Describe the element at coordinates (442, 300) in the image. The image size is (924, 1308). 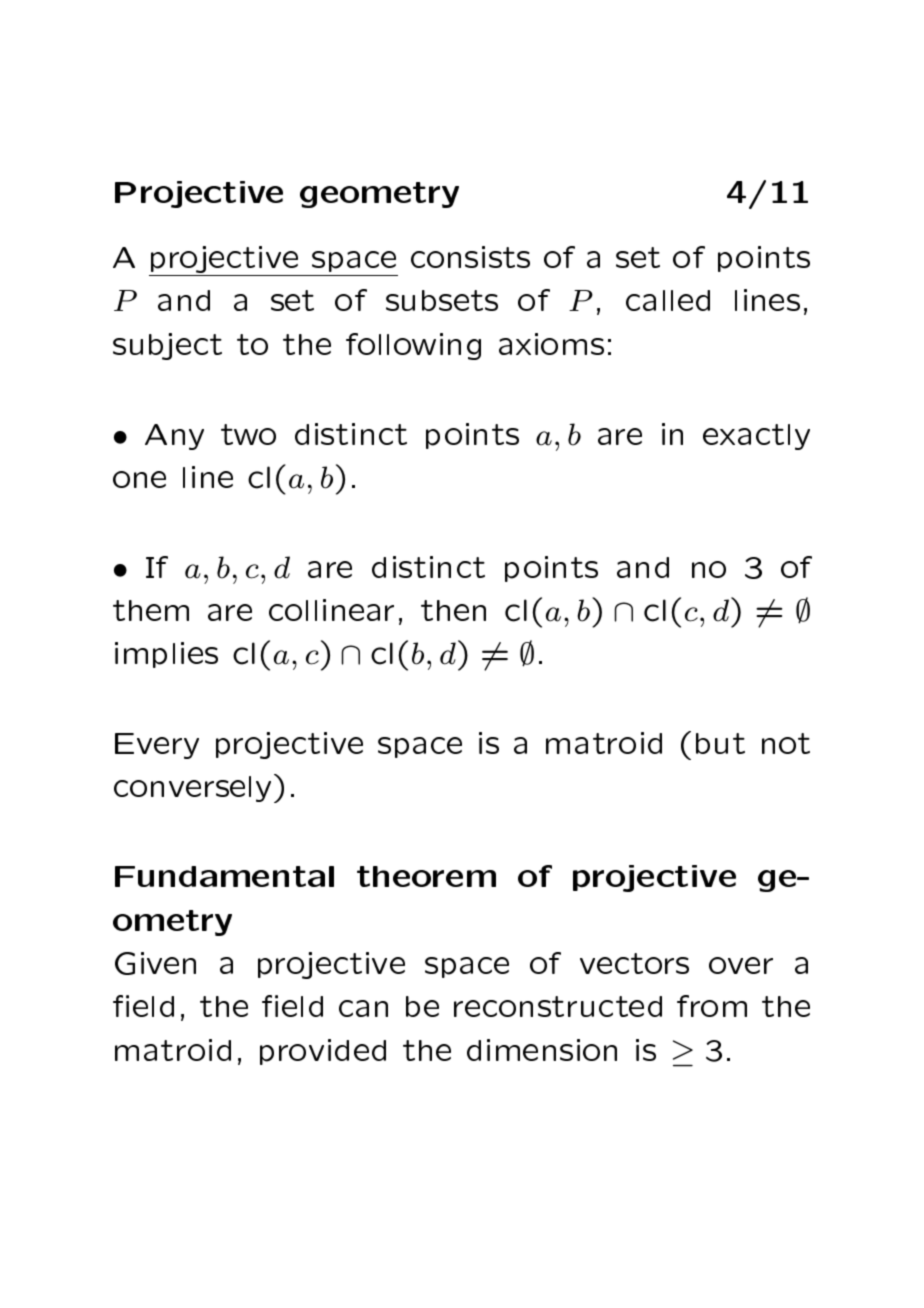
I see `subsets` at that location.
